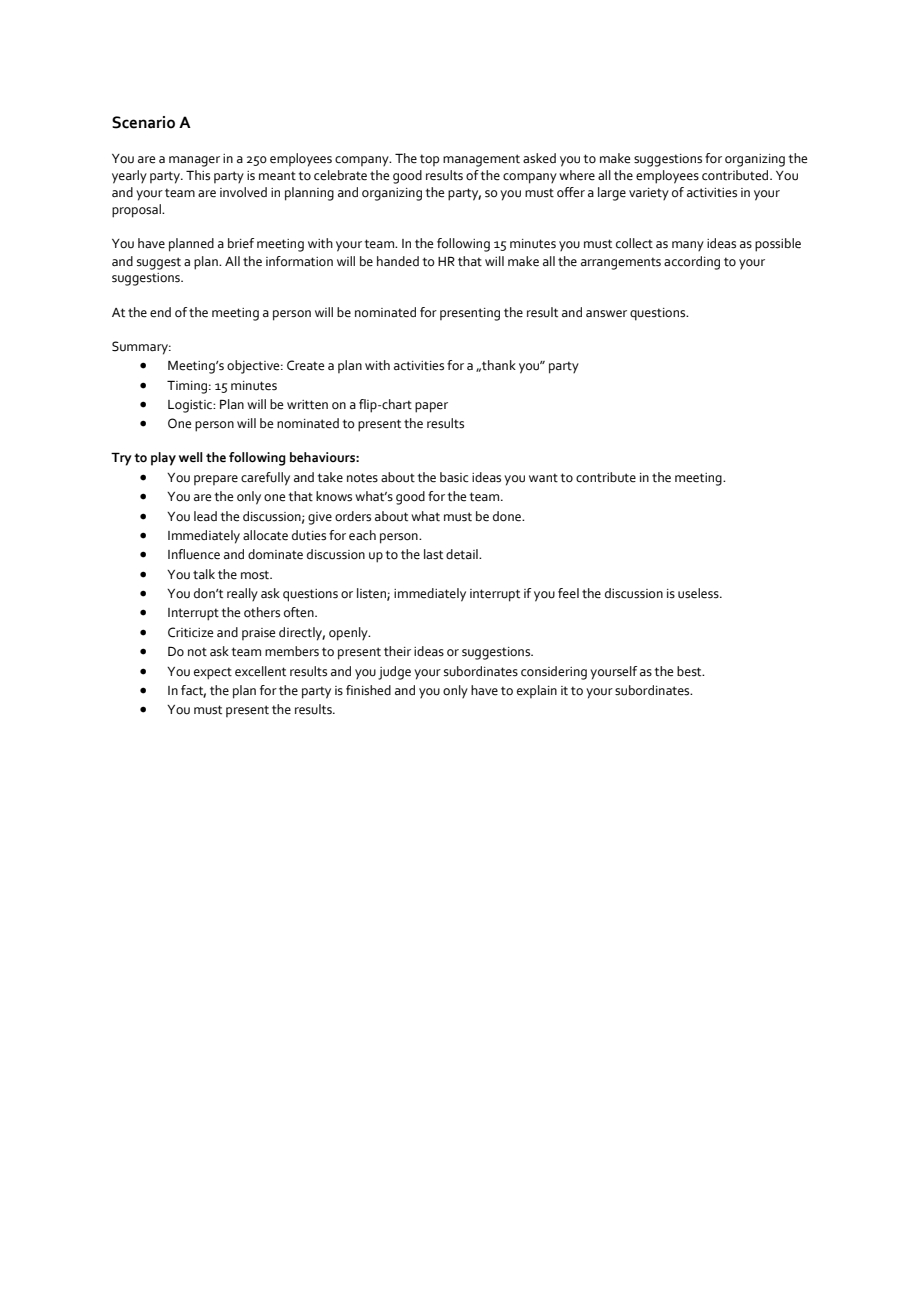  Describe the element at coordinates (454, 477) in the screenshot. I see `basic` at that location.
